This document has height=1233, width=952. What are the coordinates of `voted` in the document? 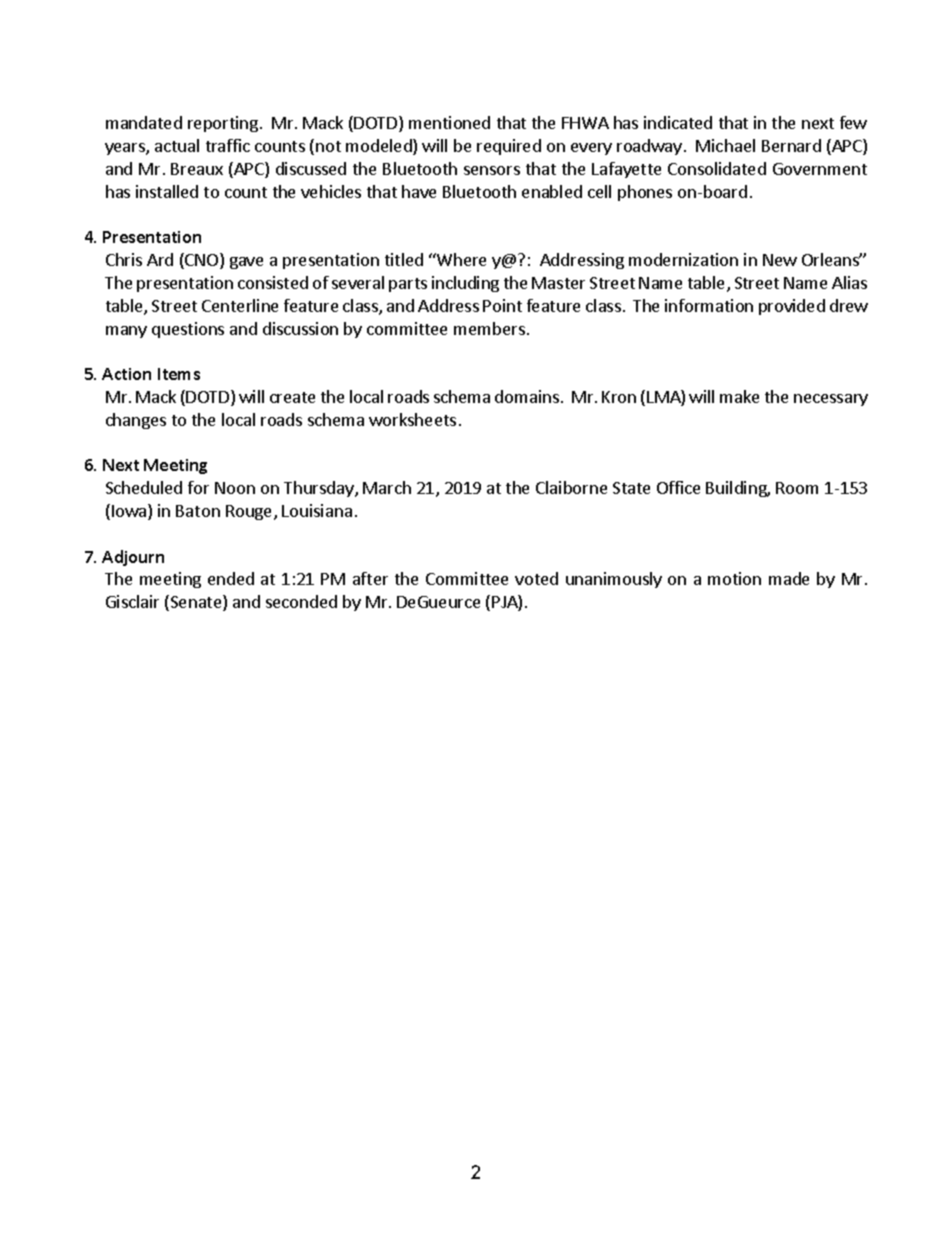 It's located at (536, 578).
